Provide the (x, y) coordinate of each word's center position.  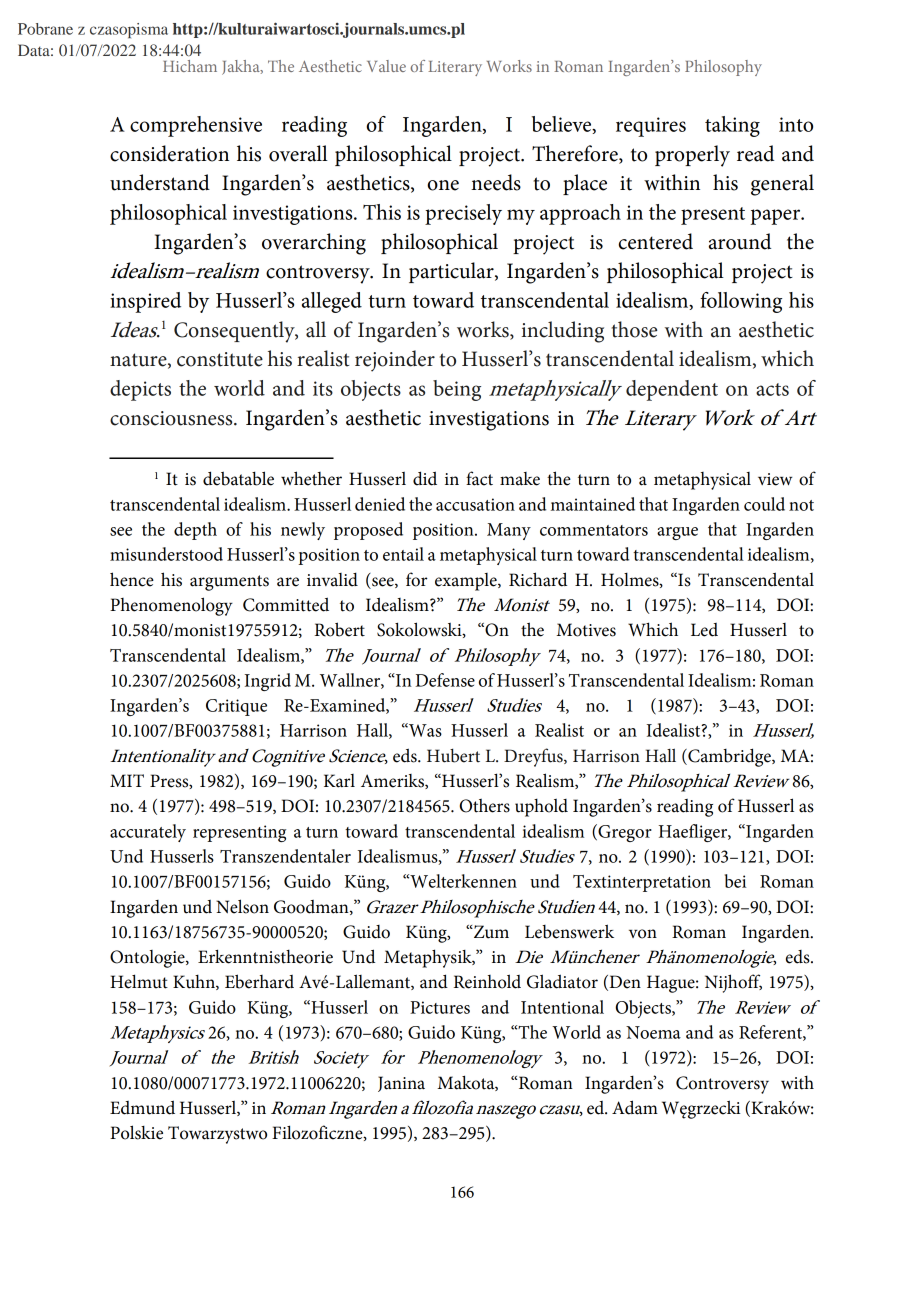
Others (485, 805)
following (741, 302)
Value (386, 66)
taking (732, 126)
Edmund (142, 1107)
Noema (653, 1032)
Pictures (440, 1007)
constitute (220, 359)
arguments (229, 583)
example (467, 582)
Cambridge (729, 757)
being (457, 390)
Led (704, 630)
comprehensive (196, 126)
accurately (148, 833)
